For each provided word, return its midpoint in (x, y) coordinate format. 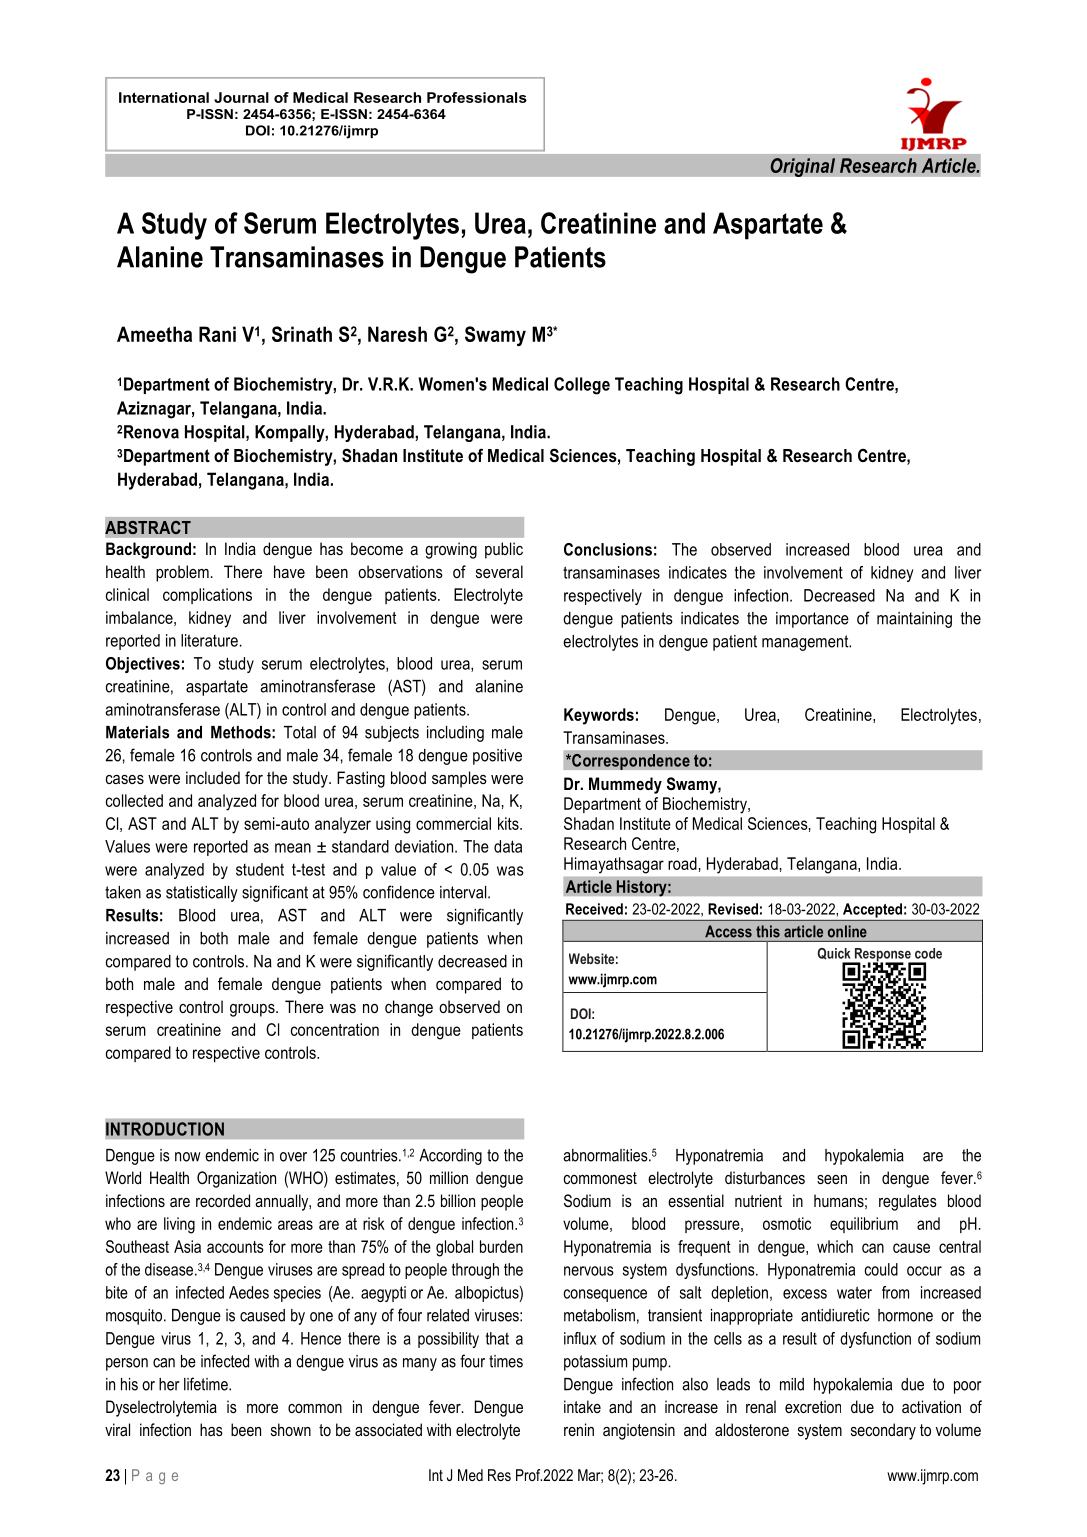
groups (253, 1010)
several (499, 571)
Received (594, 909)
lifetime (207, 1384)
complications (207, 596)
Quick (834, 954)
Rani (217, 334)
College (582, 386)
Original (802, 167)
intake (582, 1406)
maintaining (914, 620)
